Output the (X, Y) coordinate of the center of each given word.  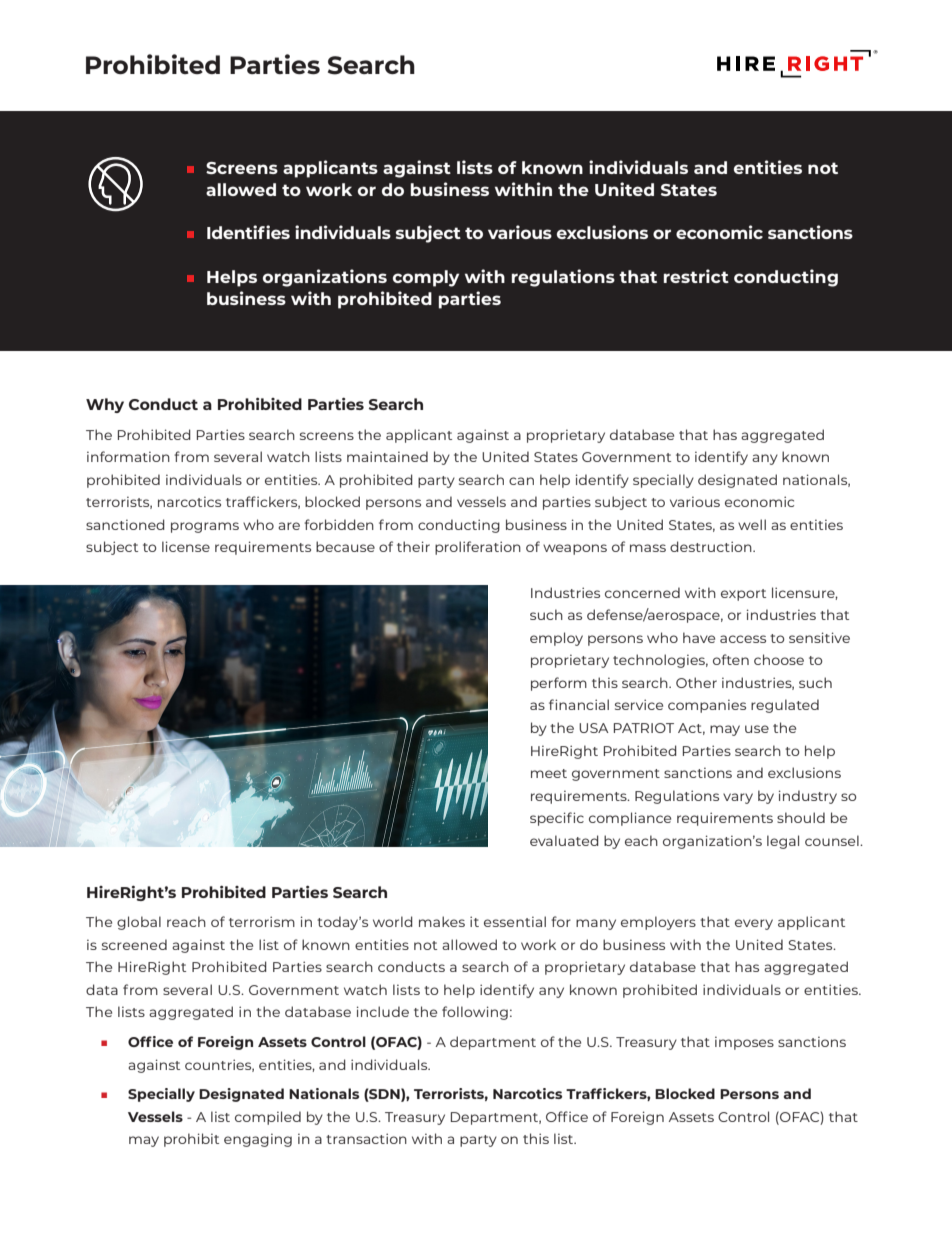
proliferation (478, 548)
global (139, 923)
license (186, 546)
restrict (696, 276)
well (752, 524)
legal (783, 842)
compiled (268, 1118)
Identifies (248, 232)
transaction (366, 1138)
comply (426, 278)
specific (557, 819)
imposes (744, 1043)
